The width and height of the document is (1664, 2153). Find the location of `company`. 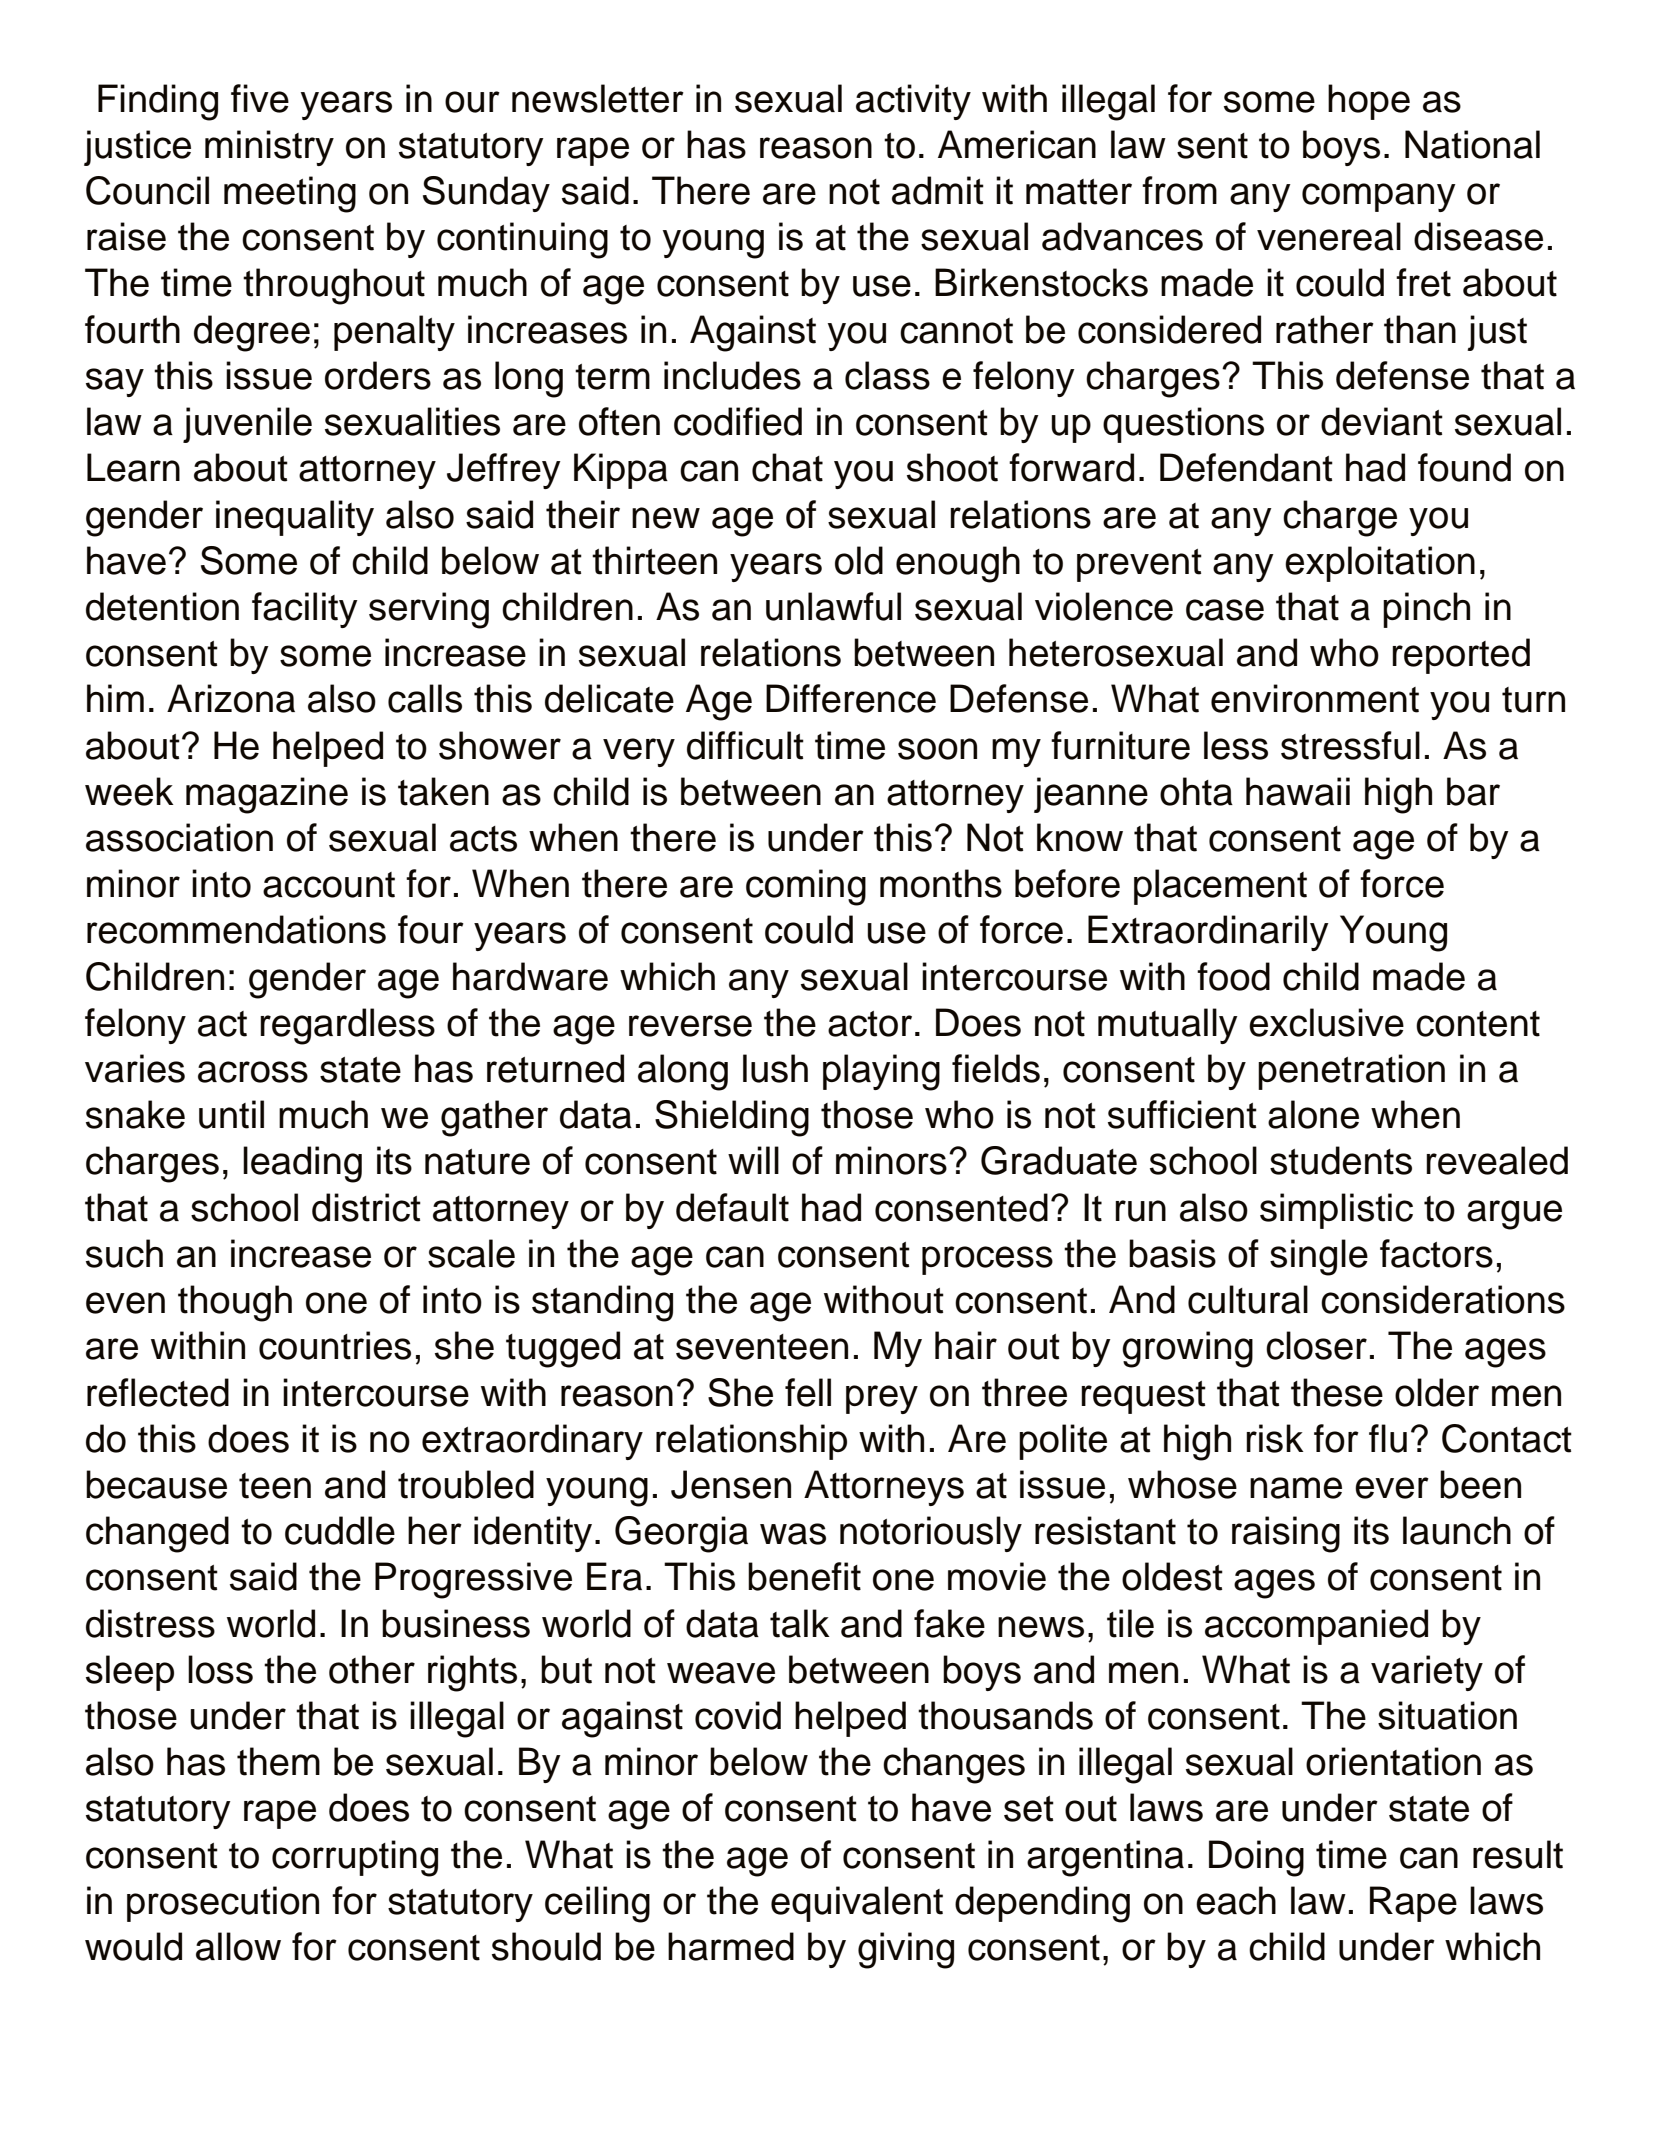

company is located at coordinates (1379, 197).
